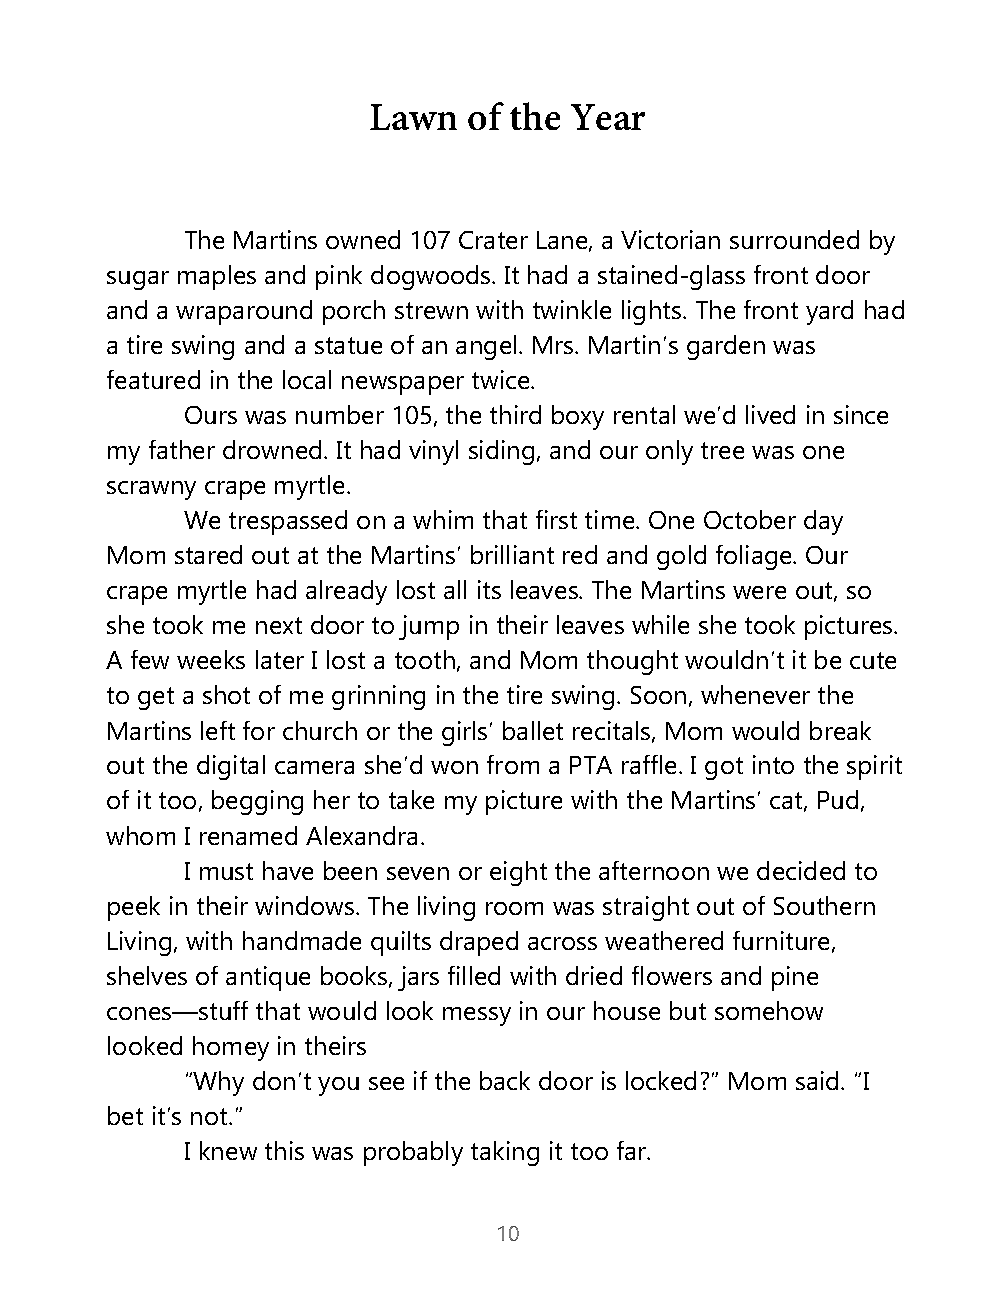 The width and height of the image is (1007, 1316). What do you see at coordinates (794, 239) in the image?
I see `surrounded` at bounding box center [794, 239].
